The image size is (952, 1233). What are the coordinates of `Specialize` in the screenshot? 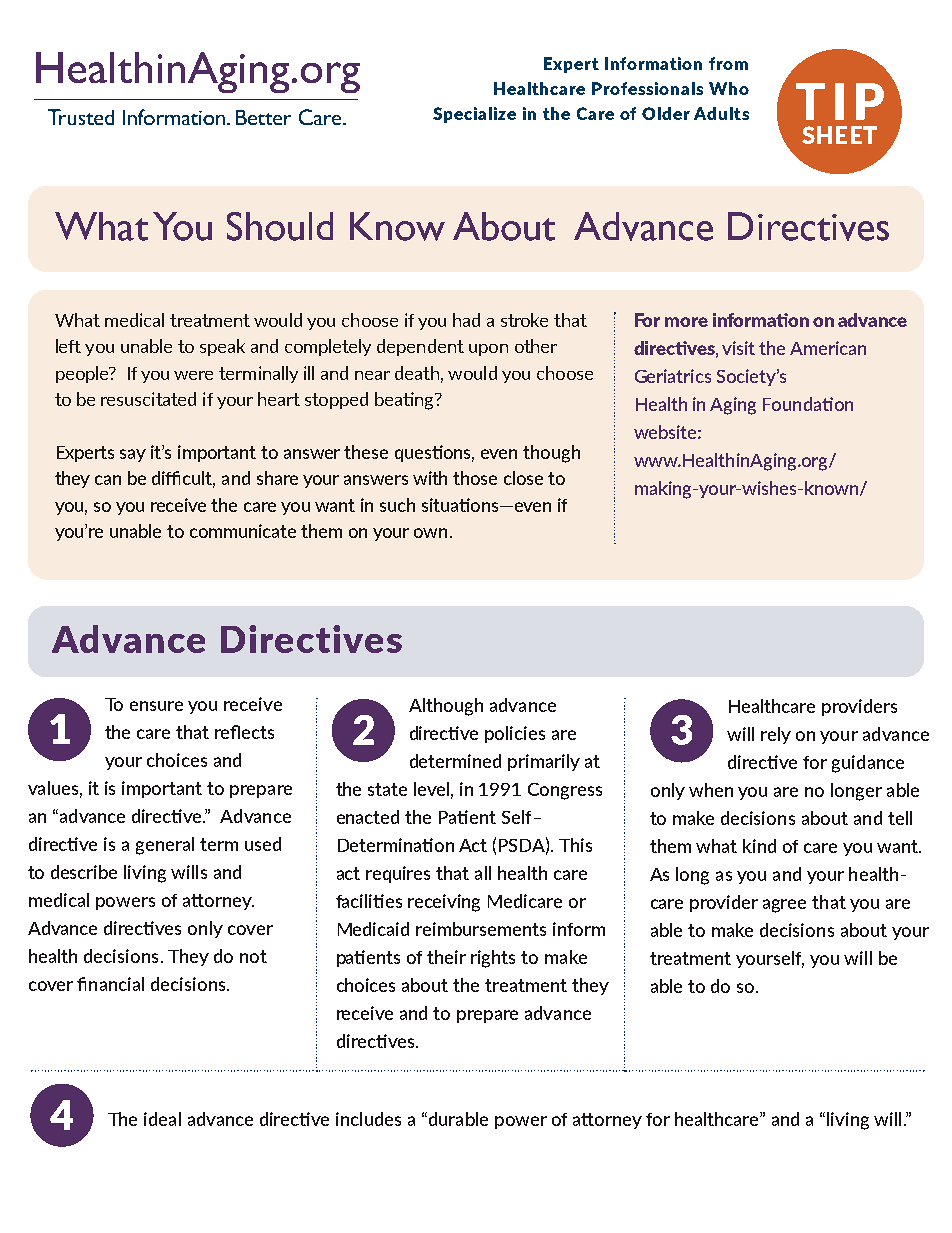 It's located at (474, 115).
